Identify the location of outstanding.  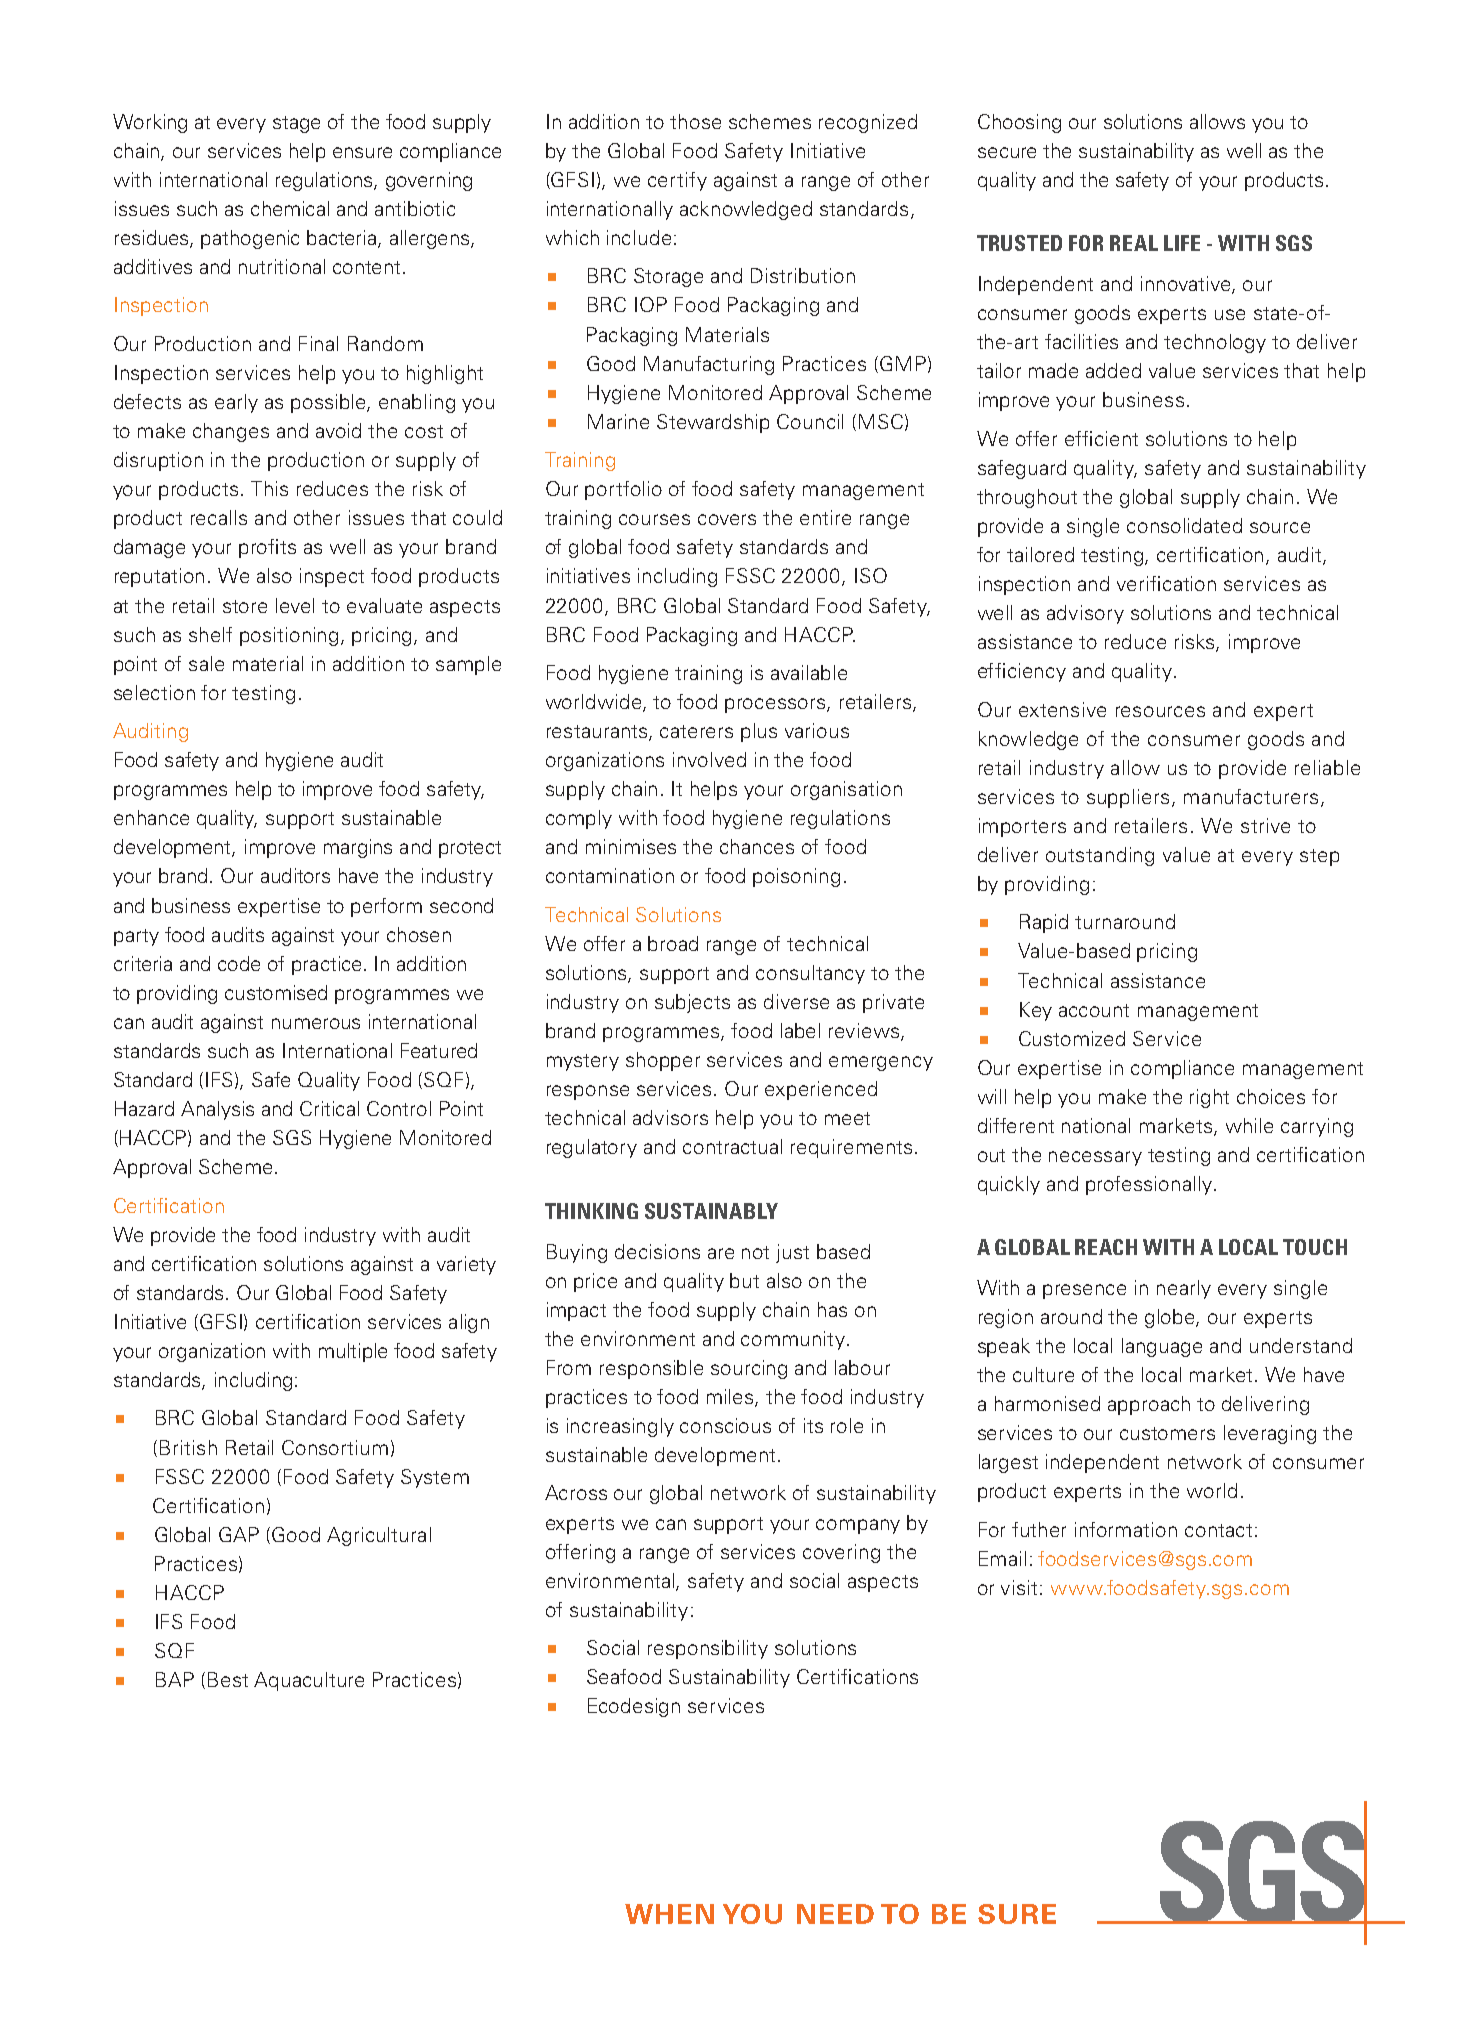
(1100, 856).
